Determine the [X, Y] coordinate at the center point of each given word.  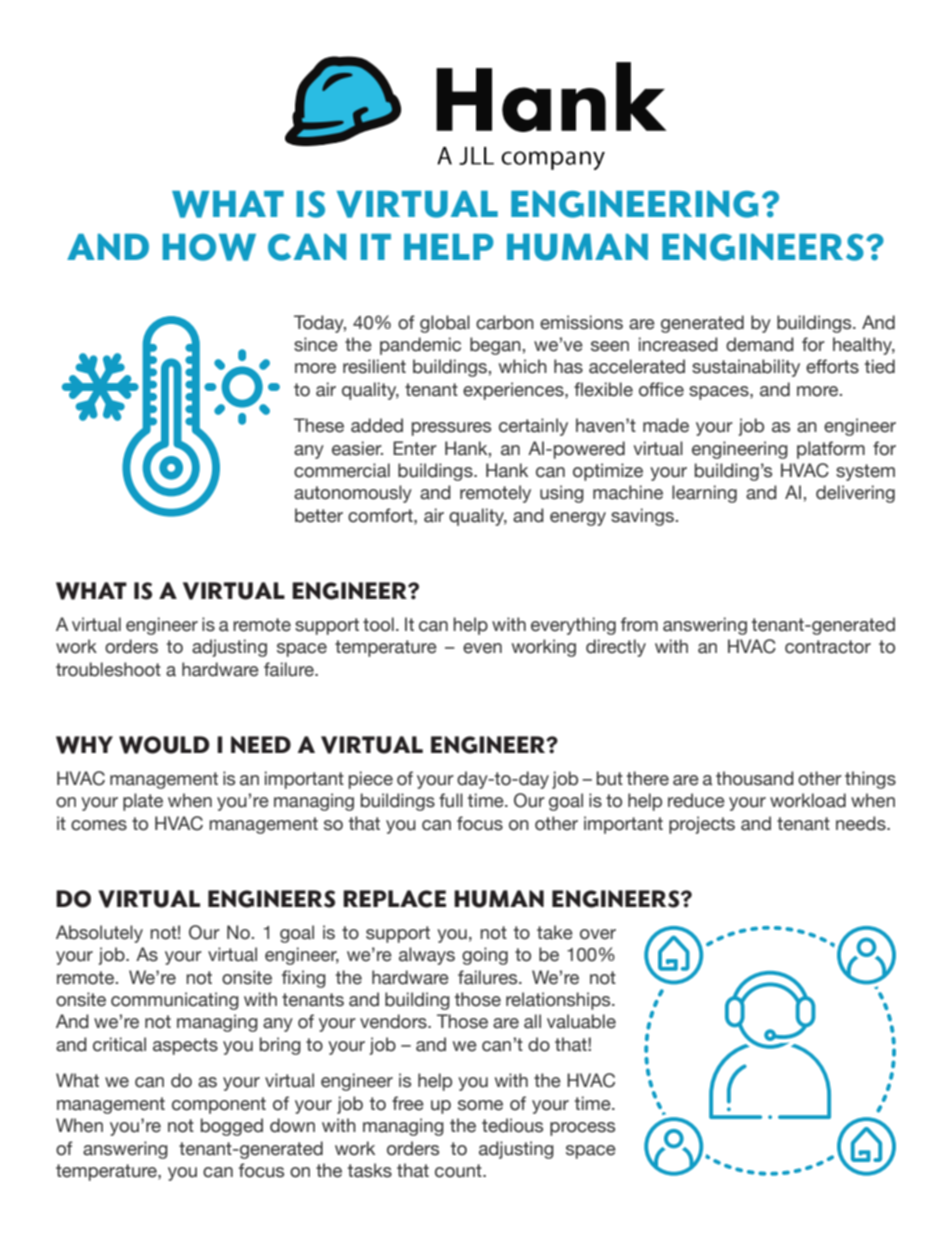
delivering [855, 494]
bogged [232, 1127]
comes [99, 825]
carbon [505, 322]
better [319, 515]
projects [702, 825]
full [451, 800]
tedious [512, 1125]
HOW [209, 247]
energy [578, 519]
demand [760, 344]
